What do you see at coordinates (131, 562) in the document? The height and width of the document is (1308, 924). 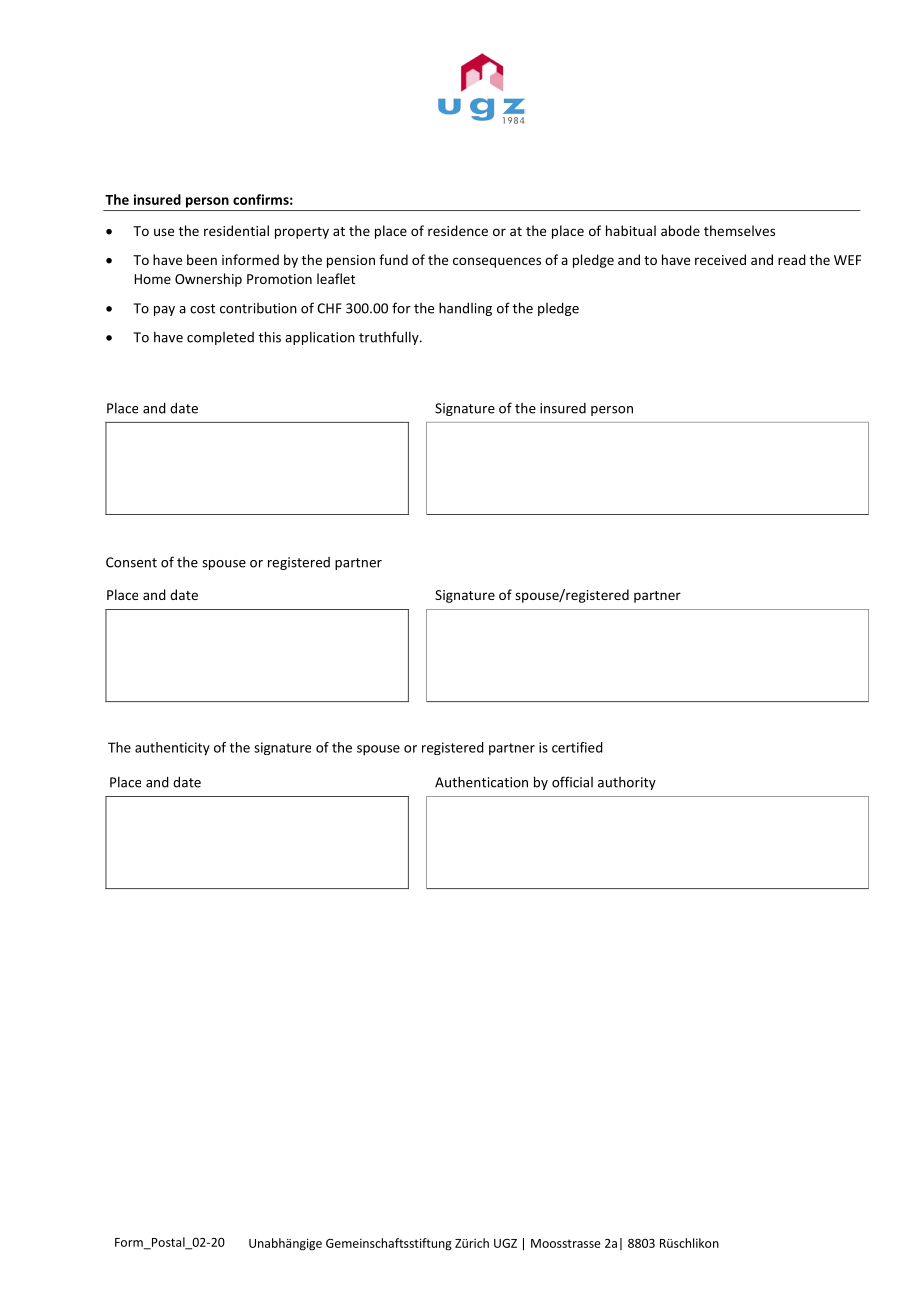 I see `Consent` at bounding box center [131, 562].
